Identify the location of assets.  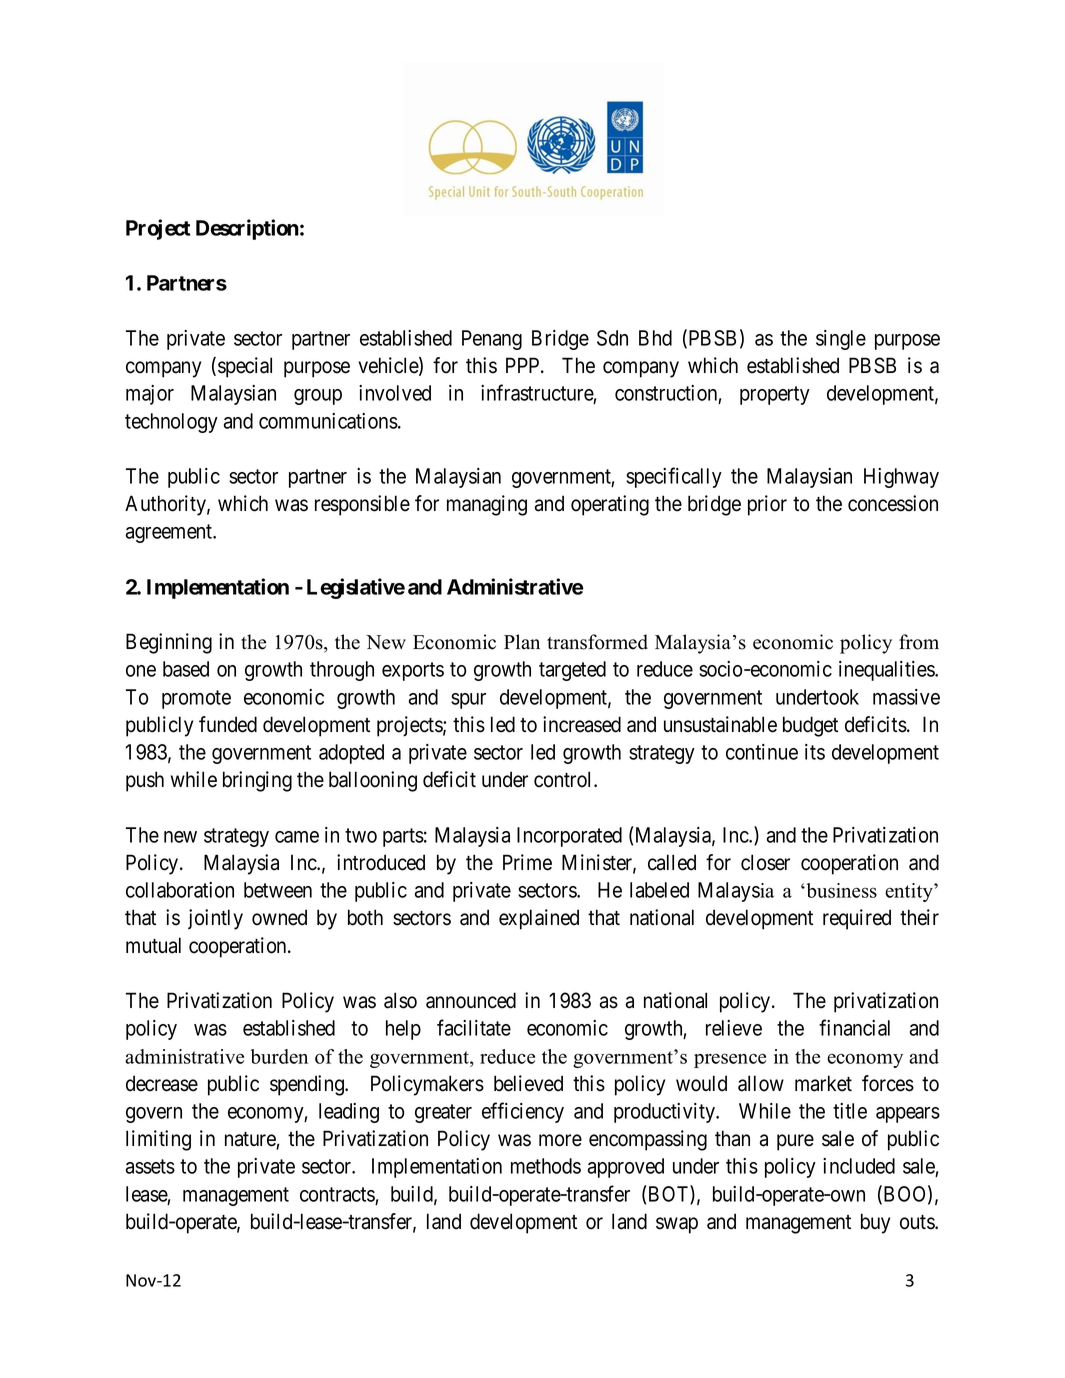
(150, 1166).
